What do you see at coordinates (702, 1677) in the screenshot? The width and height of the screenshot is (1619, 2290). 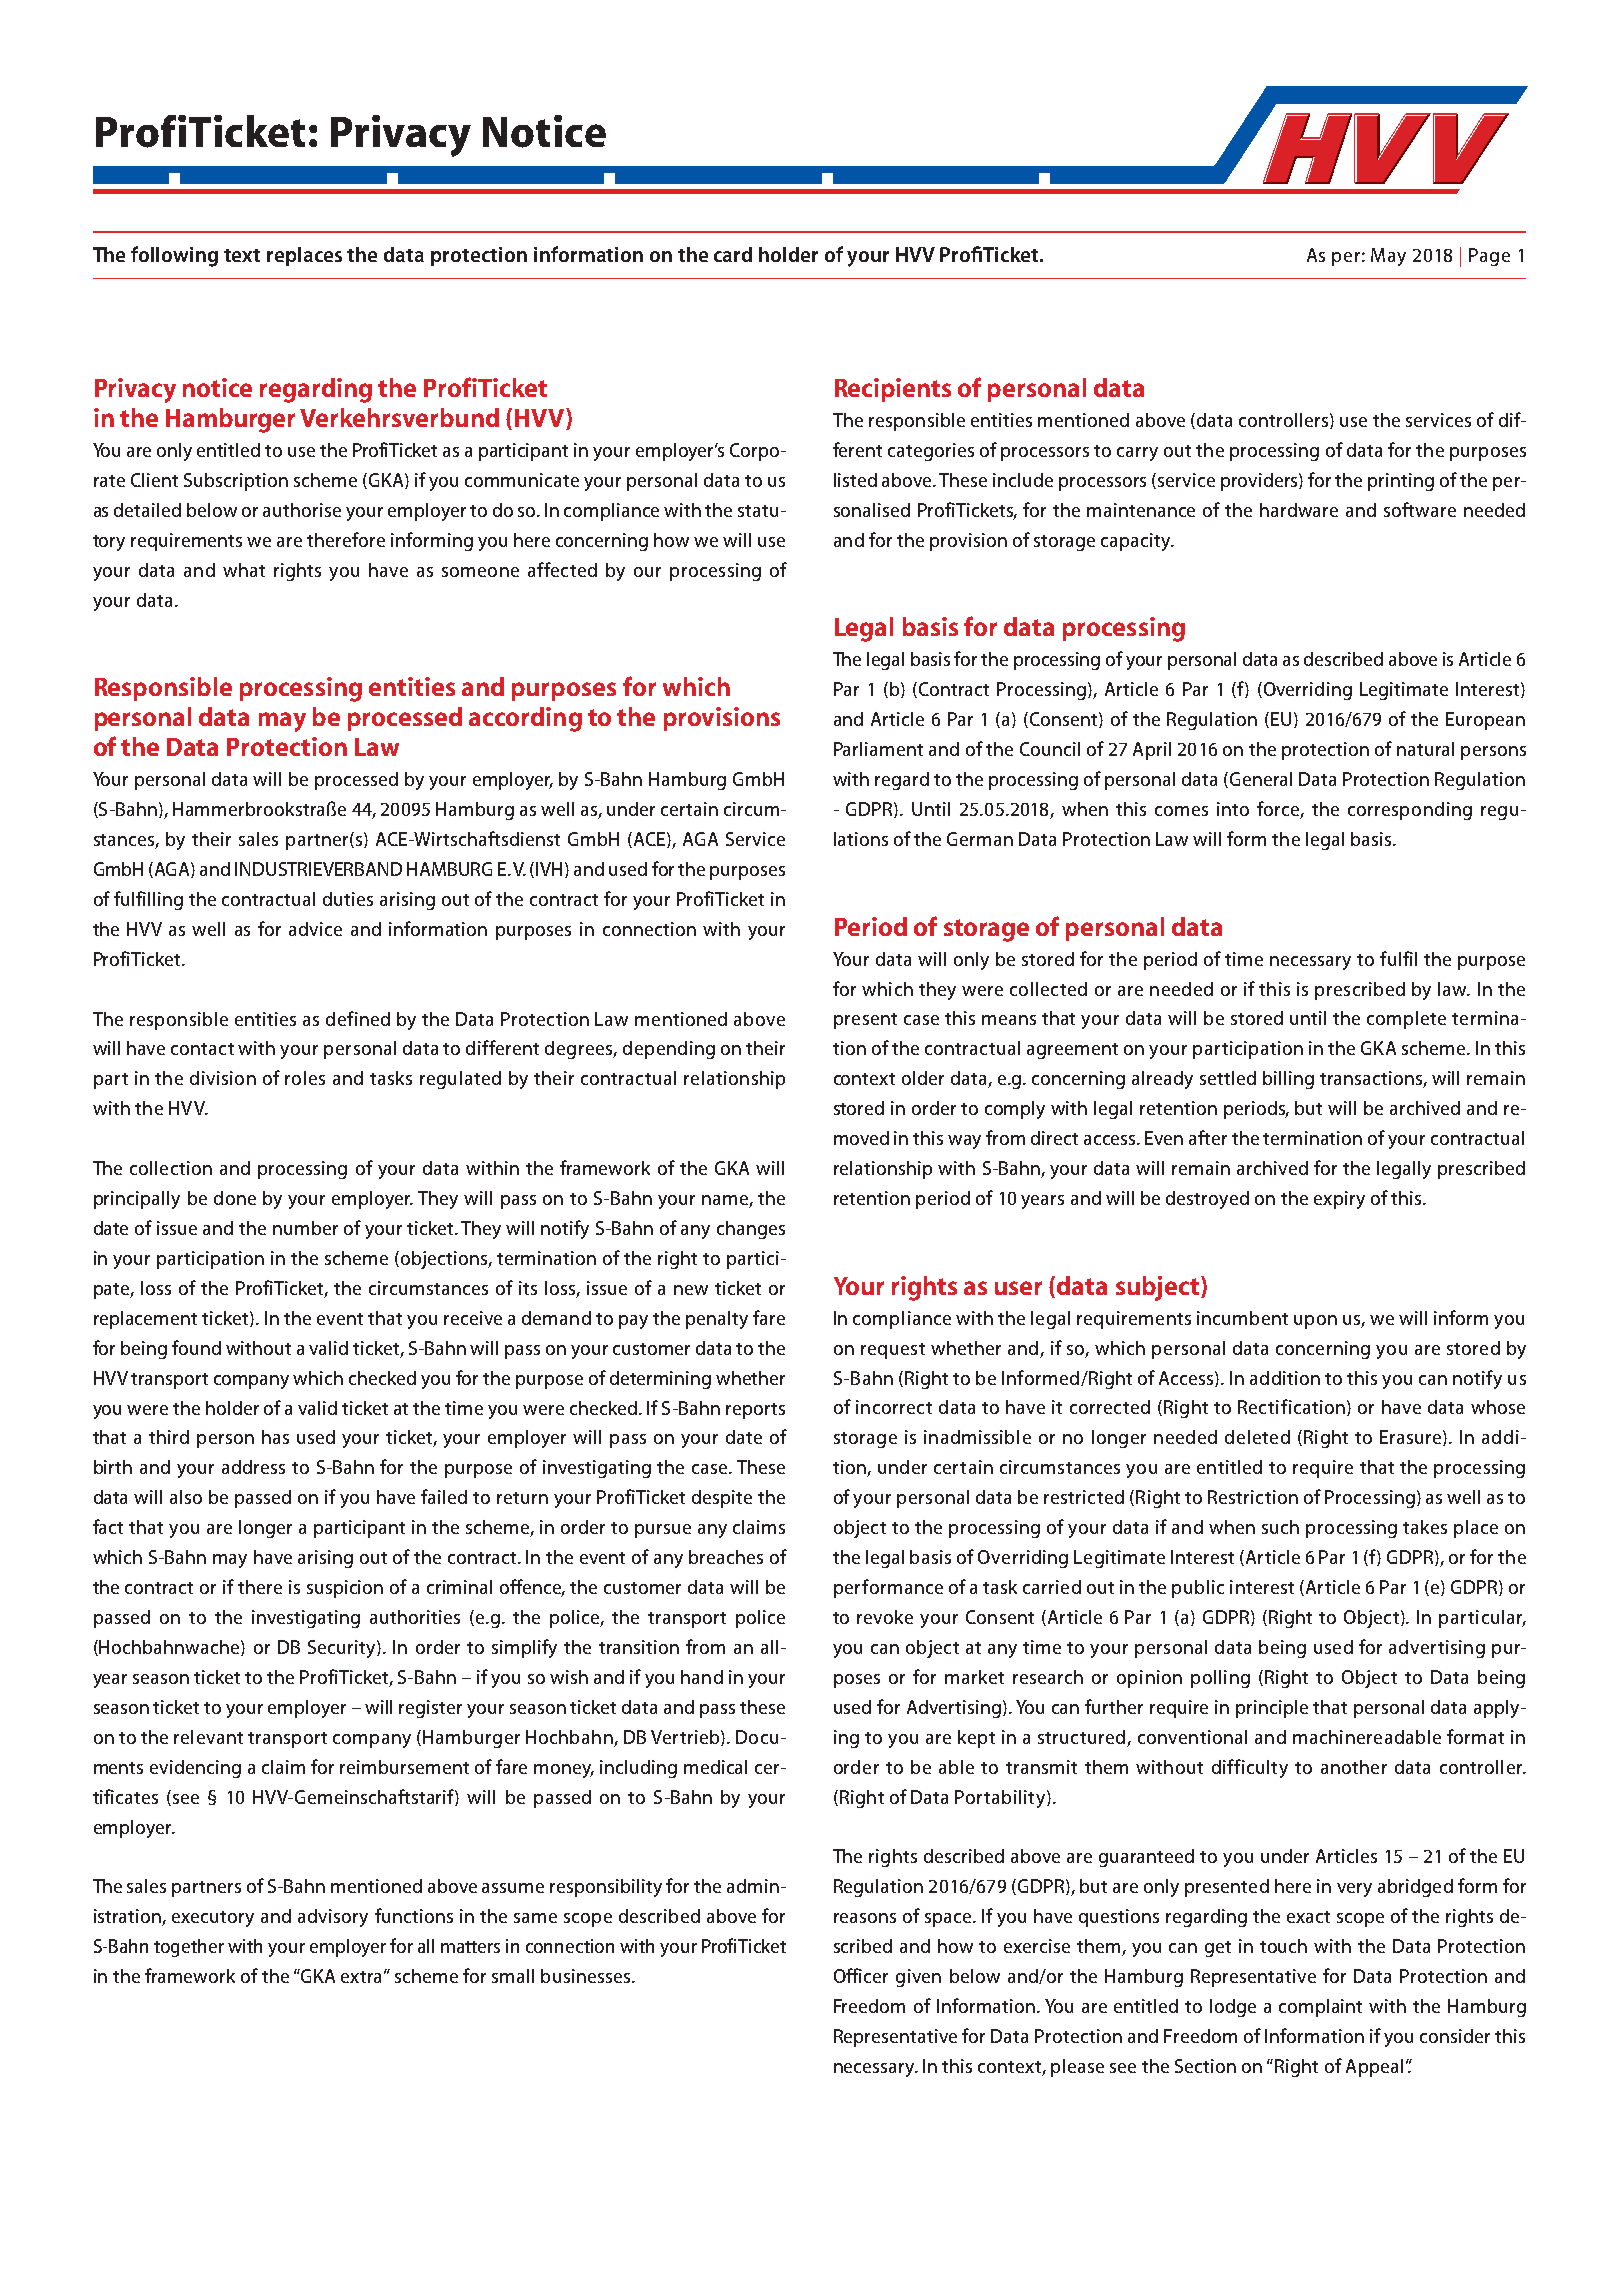 I see `hand` at bounding box center [702, 1677].
